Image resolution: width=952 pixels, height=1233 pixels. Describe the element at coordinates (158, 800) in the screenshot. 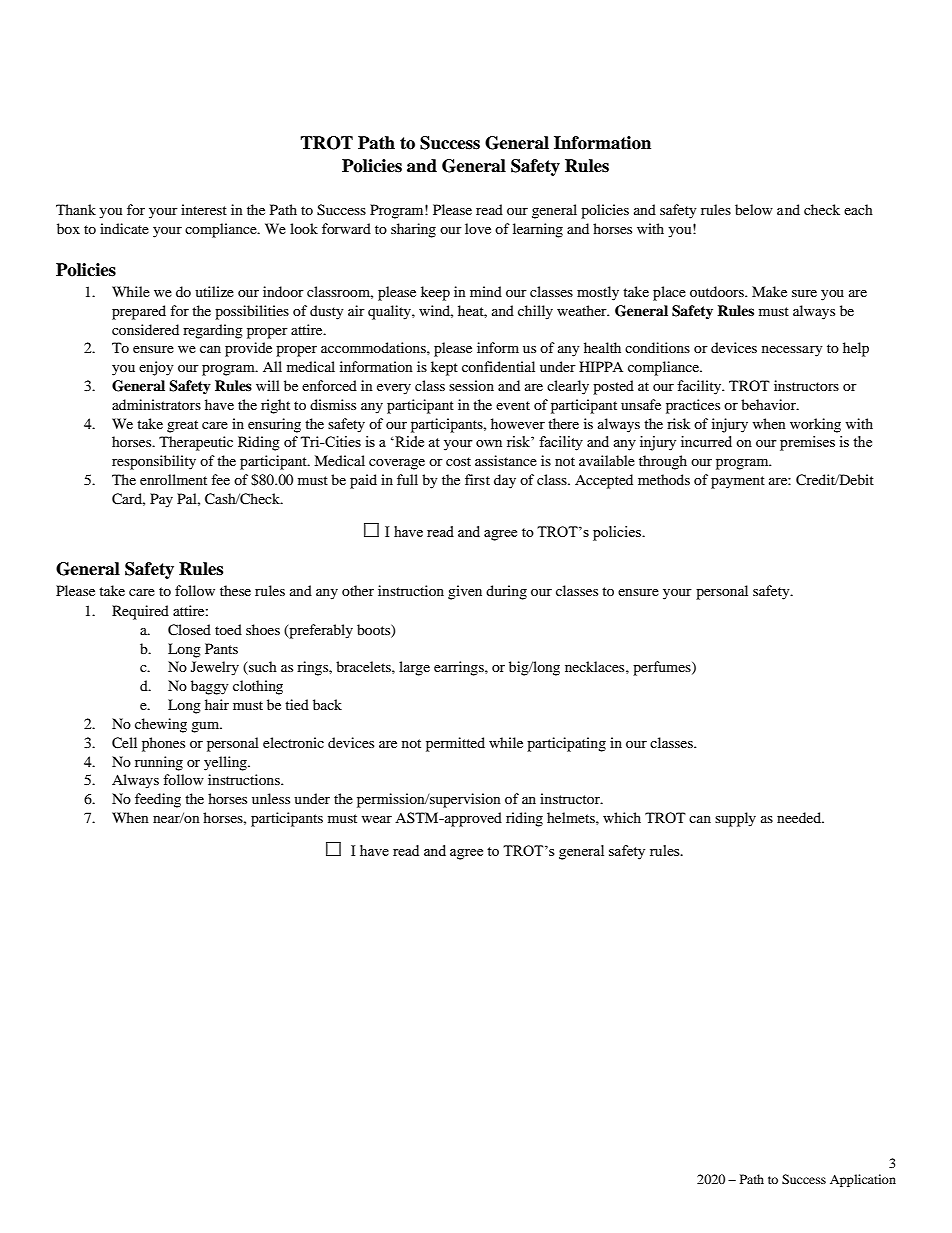

I see `feeding` at that location.
